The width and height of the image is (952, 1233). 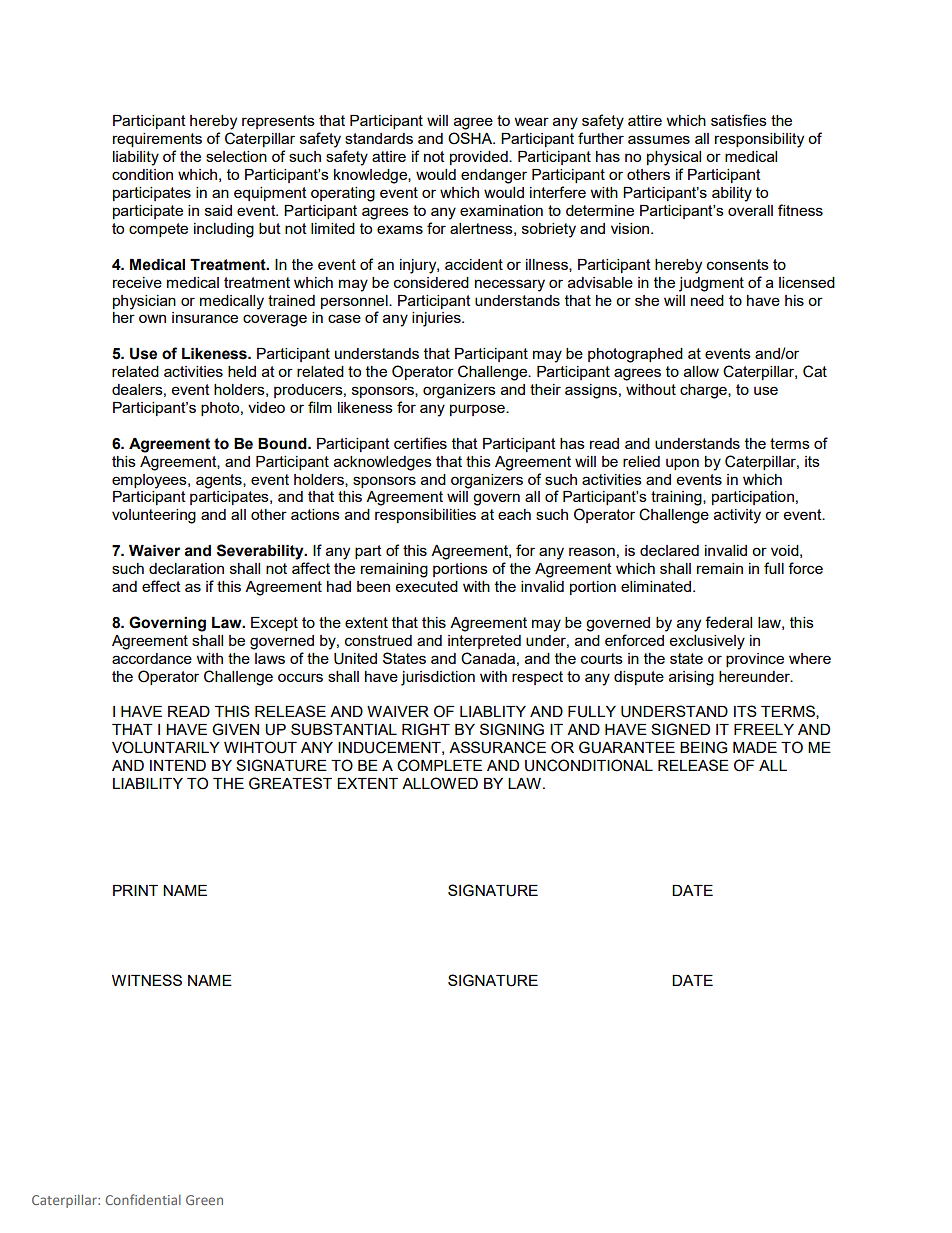 I want to click on INTEND, so click(x=178, y=765).
